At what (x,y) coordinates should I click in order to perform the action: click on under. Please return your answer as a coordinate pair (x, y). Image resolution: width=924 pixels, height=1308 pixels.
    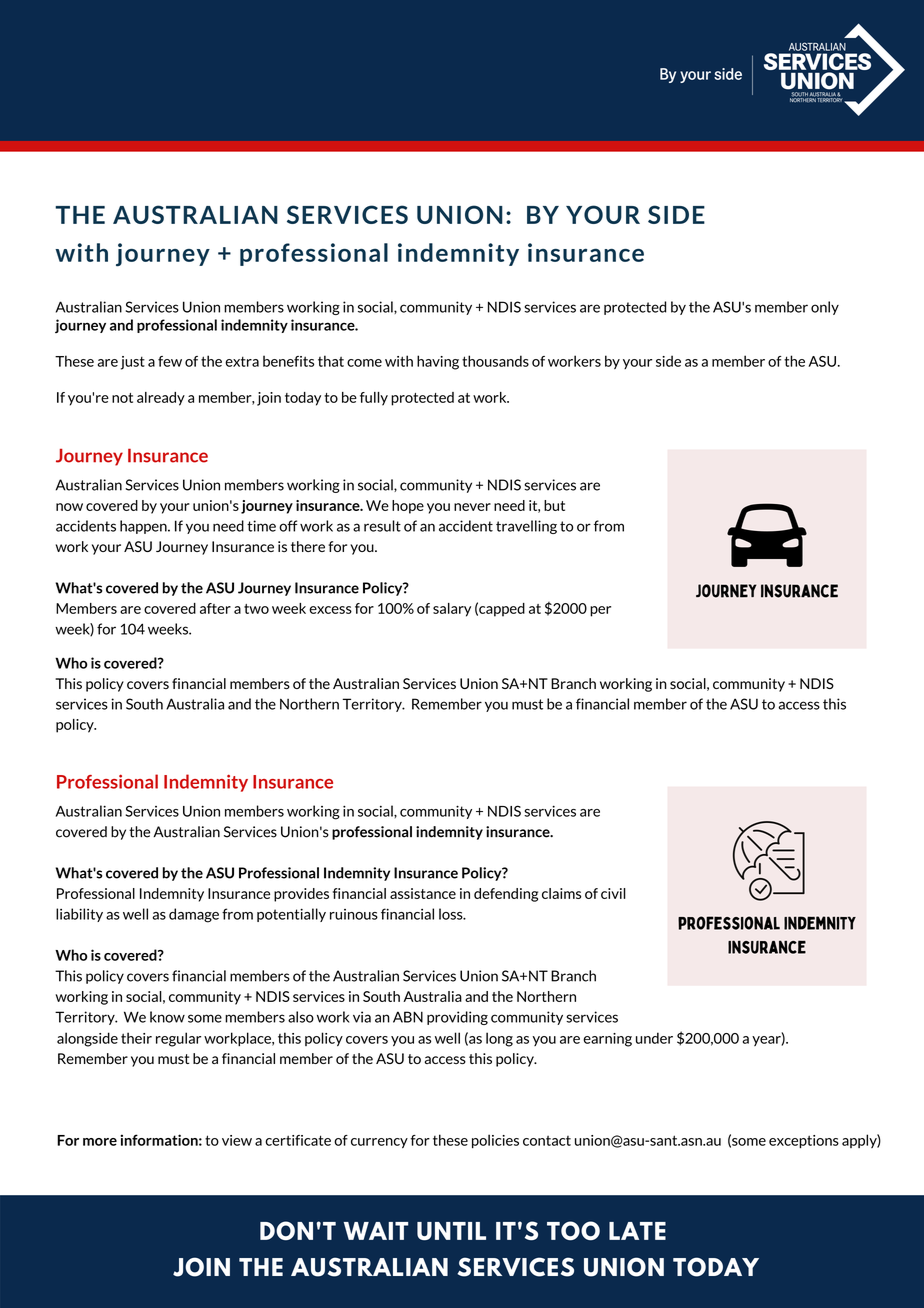
    Looking at the image, I should click on (654, 1038).
